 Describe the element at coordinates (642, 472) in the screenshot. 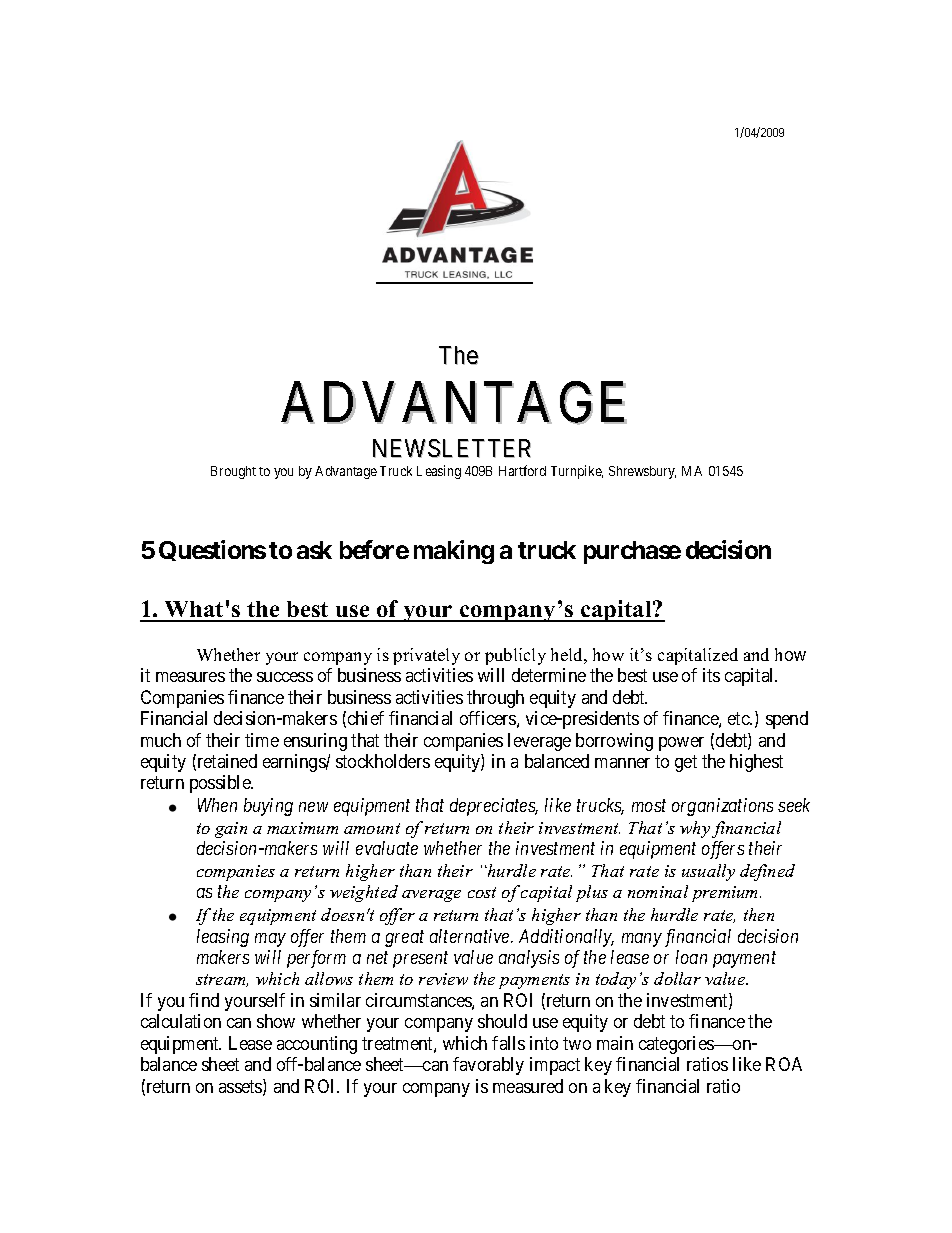

I see `Shrewsbury` at that location.
